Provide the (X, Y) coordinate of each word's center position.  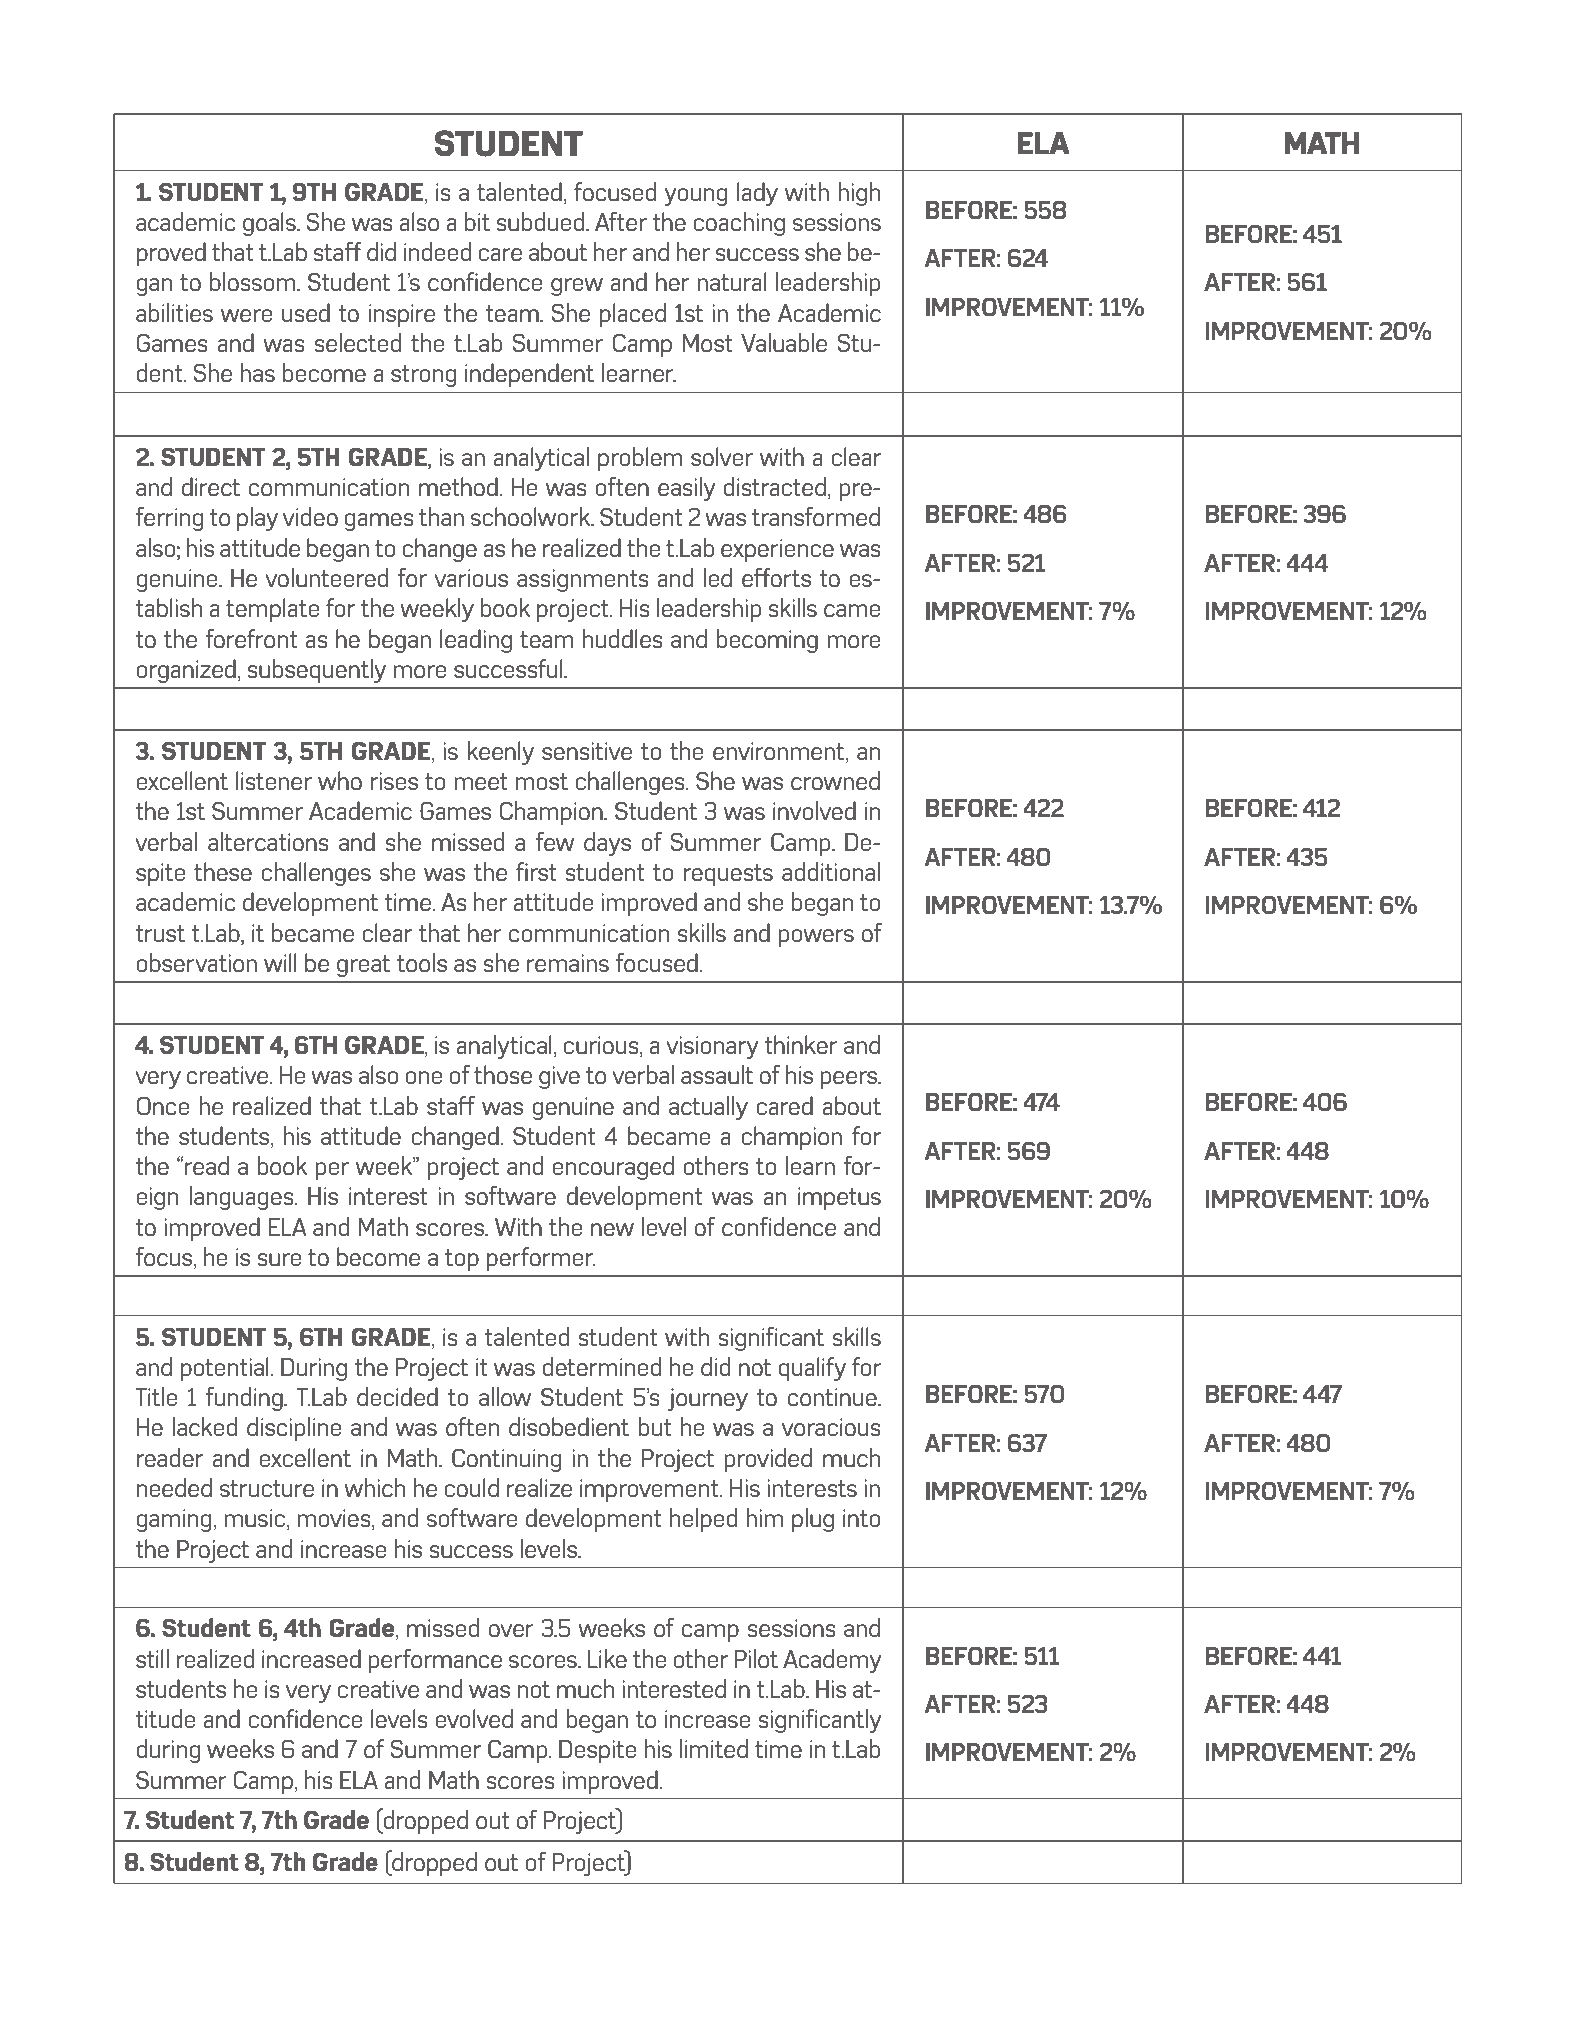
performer (541, 1259)
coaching (739, 224)
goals (270, 224)
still (152, 1658)
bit (477, 221)
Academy (832, 1661)
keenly (500, 753)
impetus (839, 1198)
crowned (835, 780)
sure (279, 1259)
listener (274, 780)
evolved (474, 1718)
